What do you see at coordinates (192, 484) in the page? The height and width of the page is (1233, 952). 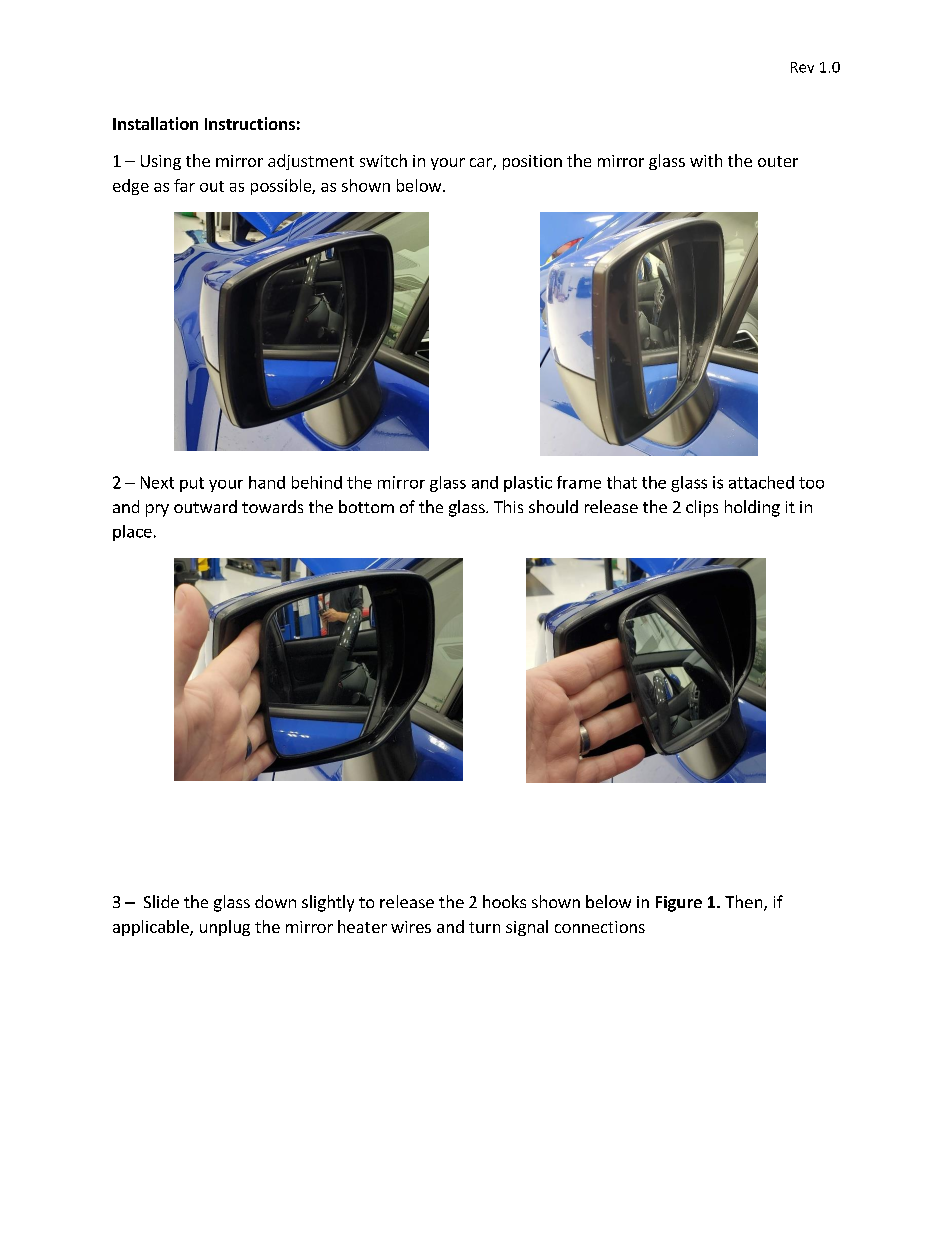 I see `put` at bounding box center [192, 484].
